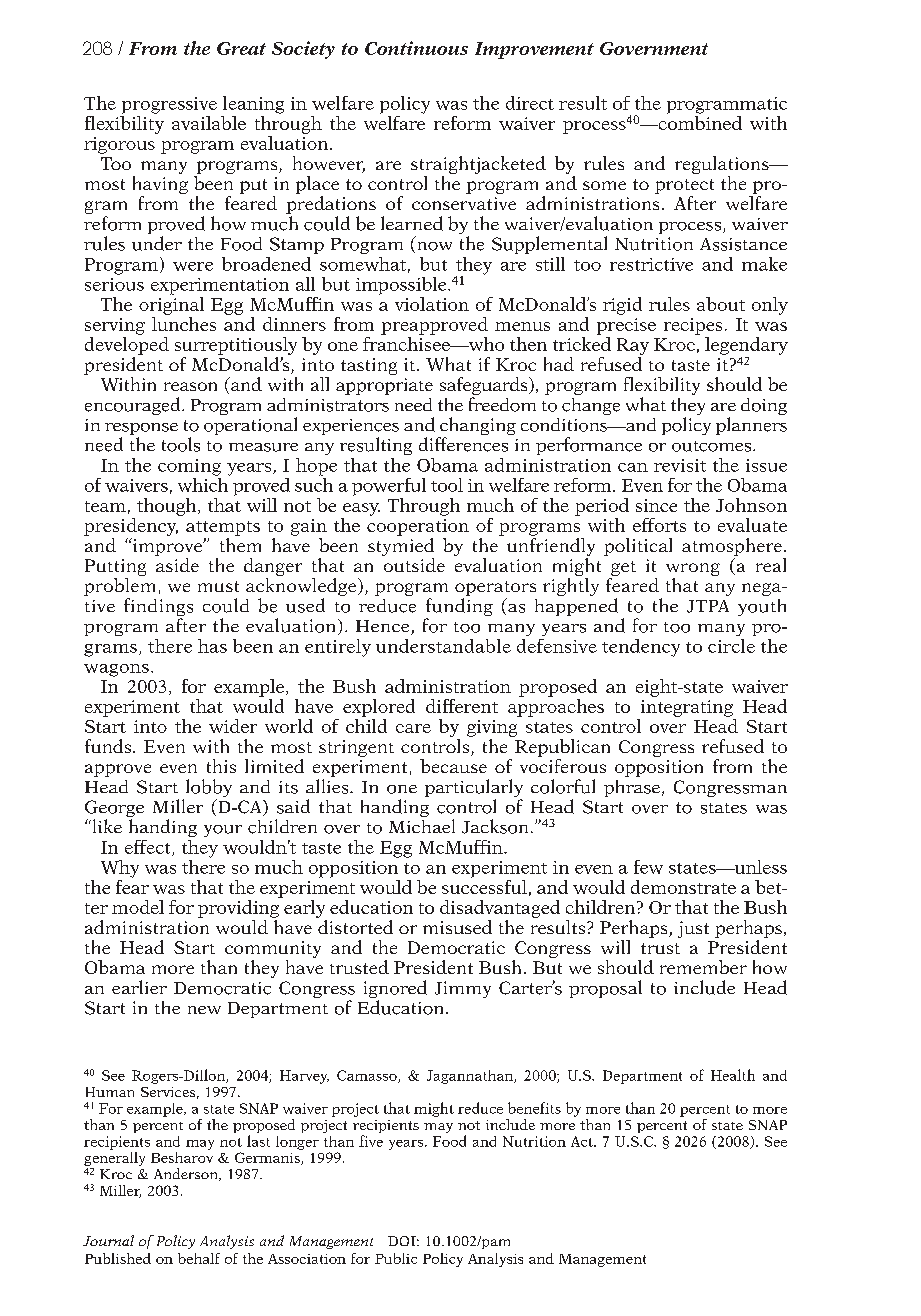 The width and height of the screenshot is (921, 1316). What do you see at coordinates (169, 105) in the screenshot?
I see `progressive` at bounding box center [169, 105].
